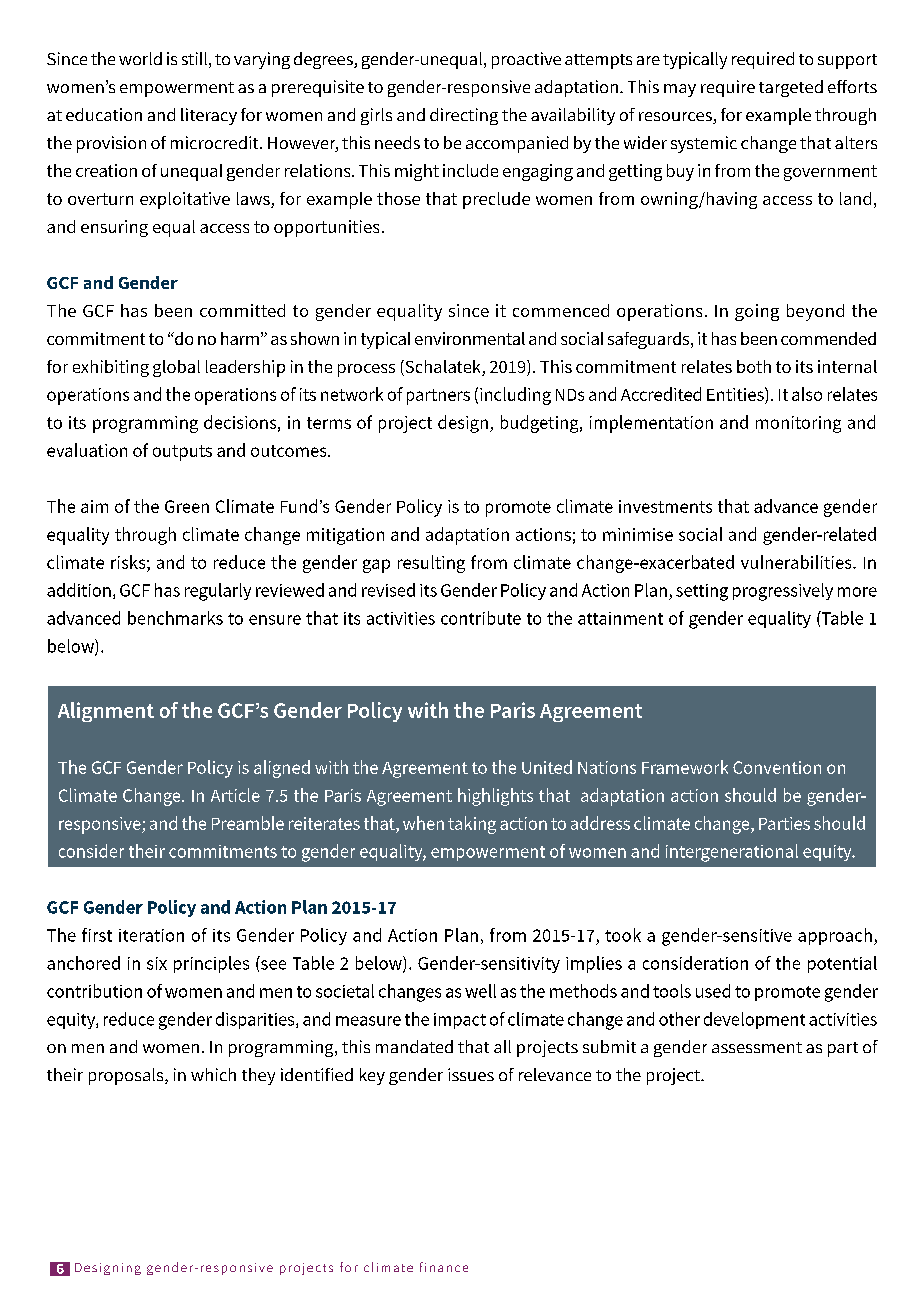 This screenshot has height=1308, width=924. I want to click on design, so click(463, 424).
